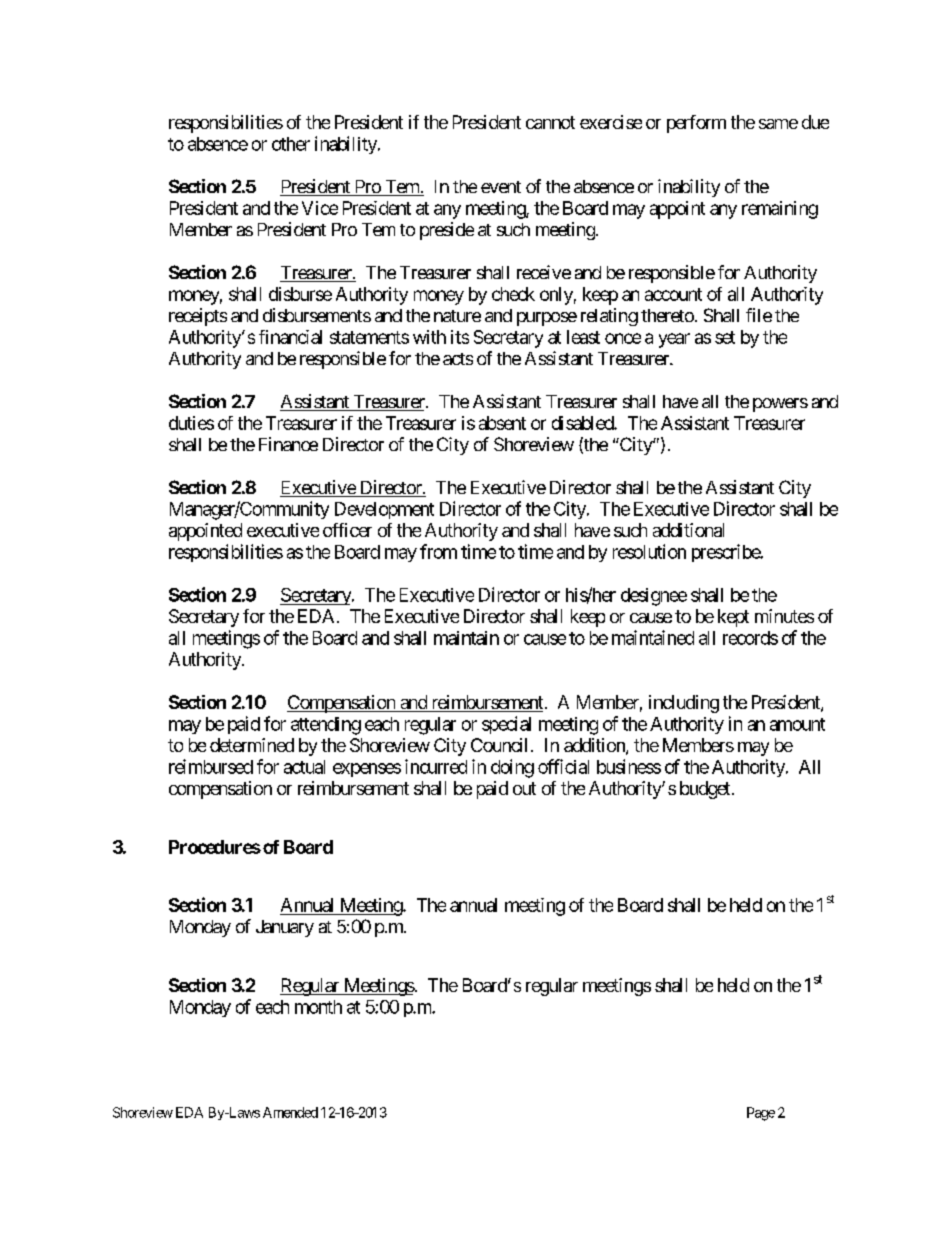  What do you see at coordinates (347, 530) in the document?
I see `officer` at bounding box center [347, 530].
